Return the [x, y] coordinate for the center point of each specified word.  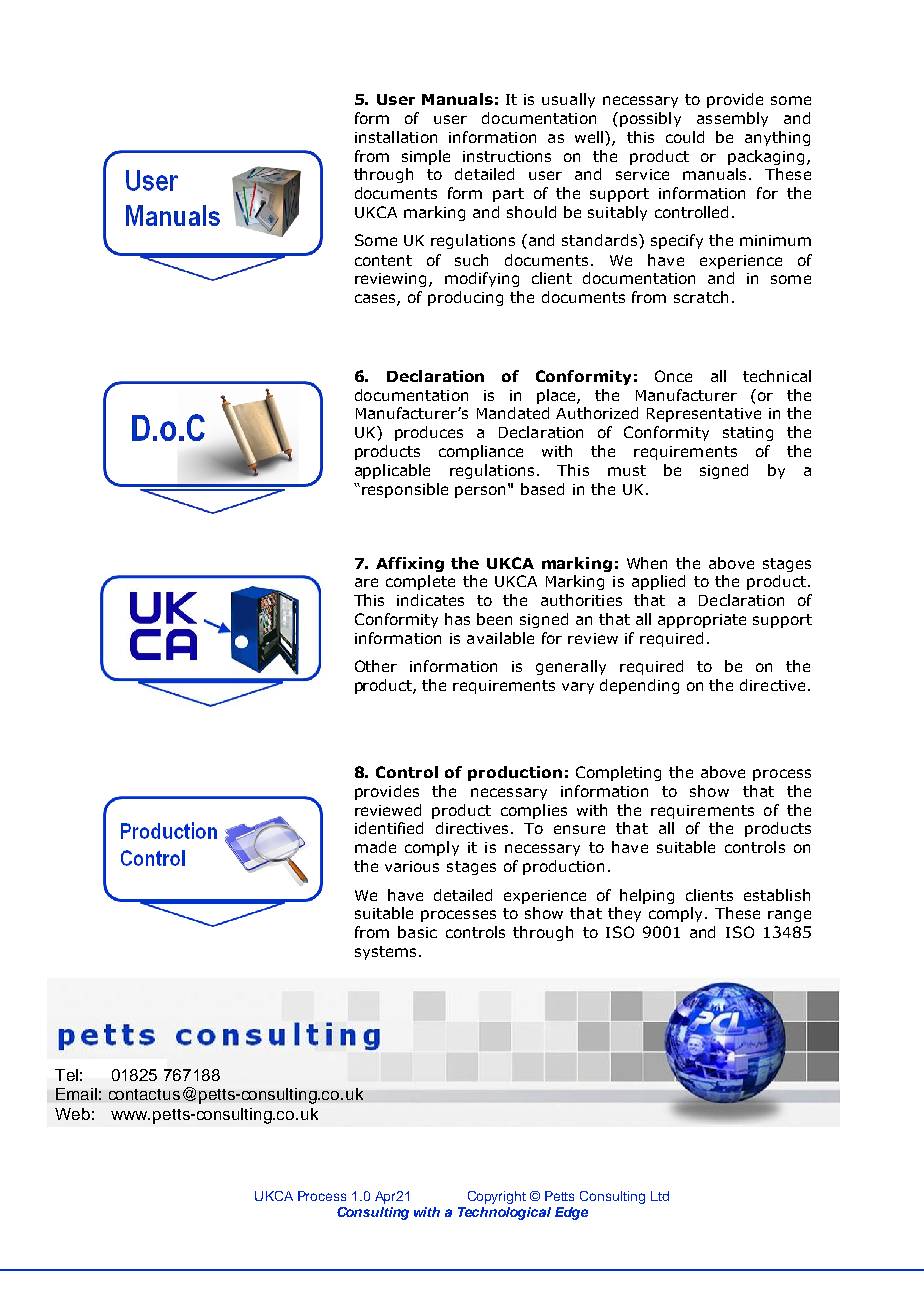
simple [426, 157]
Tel [66, 1075]
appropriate [702, 621]
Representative [704, 415]
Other [376, 666]
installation [396, 137]
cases [376, 300]
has [457, 619]
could [685, 137]
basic [417, 932]
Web [72, 1114]
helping [647, 896]
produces [429, 433]
